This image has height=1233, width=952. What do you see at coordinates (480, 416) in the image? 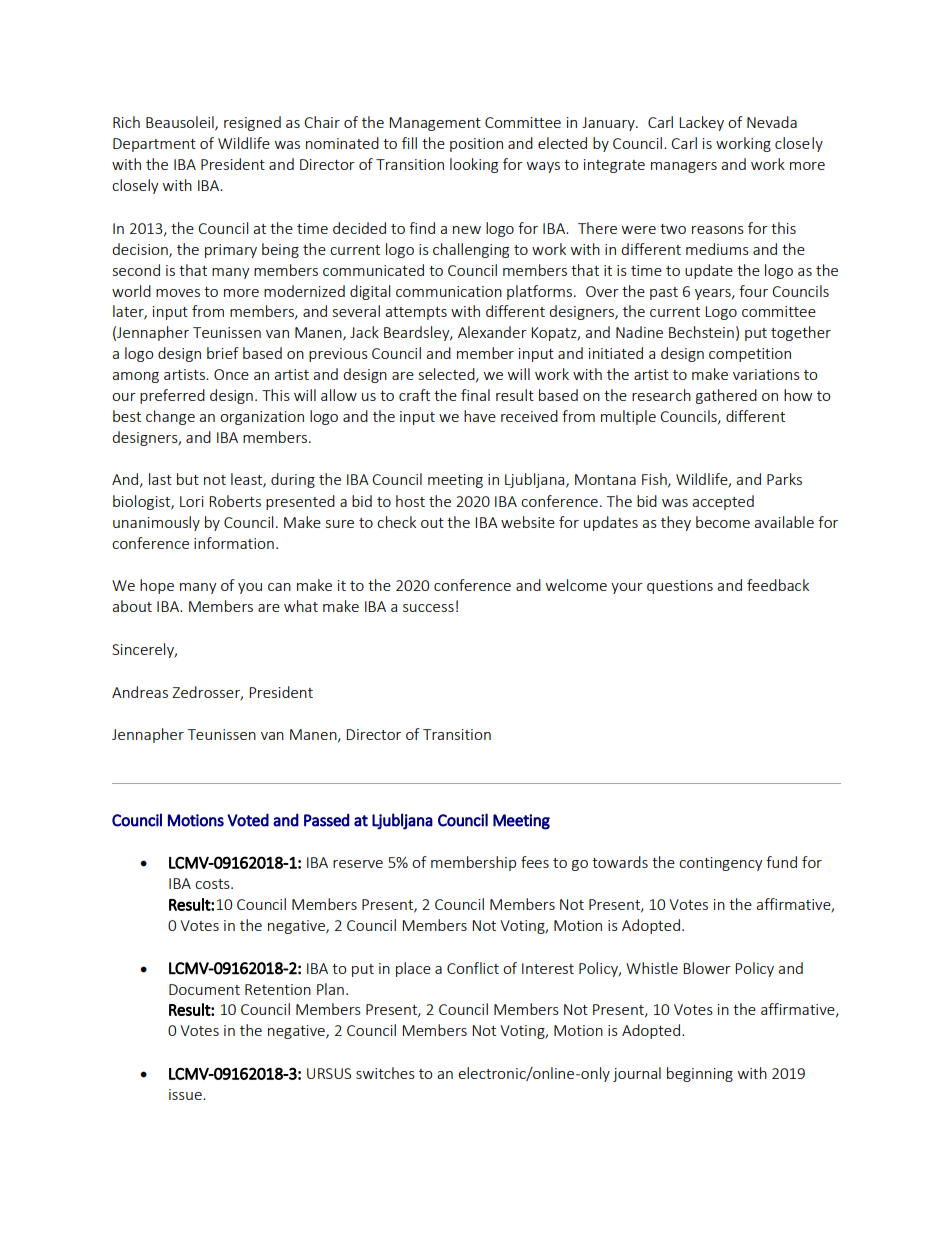
I see `have` at bounding box center [480, 416].
